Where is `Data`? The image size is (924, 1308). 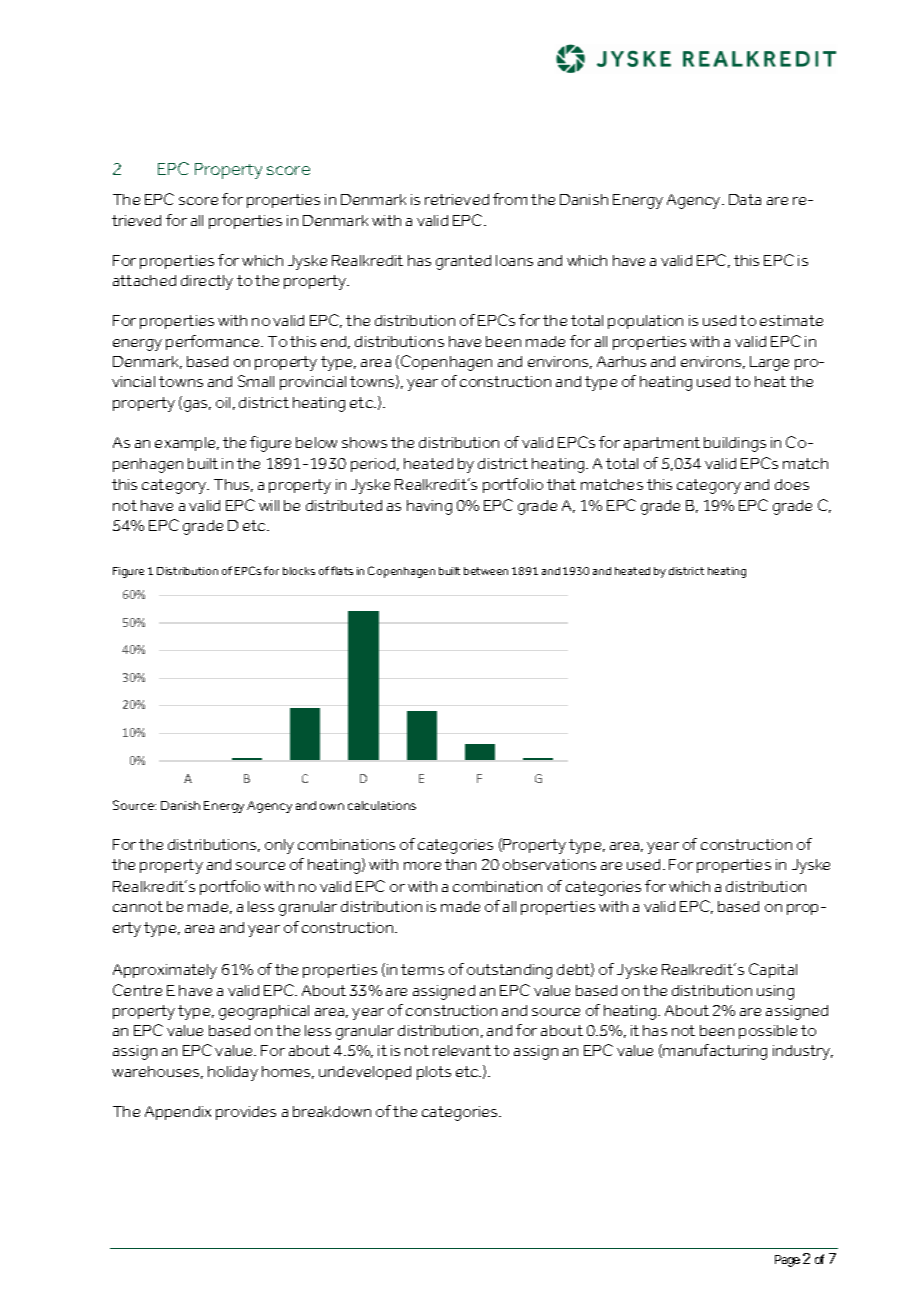 Data is located at coordinates (745, 199).
